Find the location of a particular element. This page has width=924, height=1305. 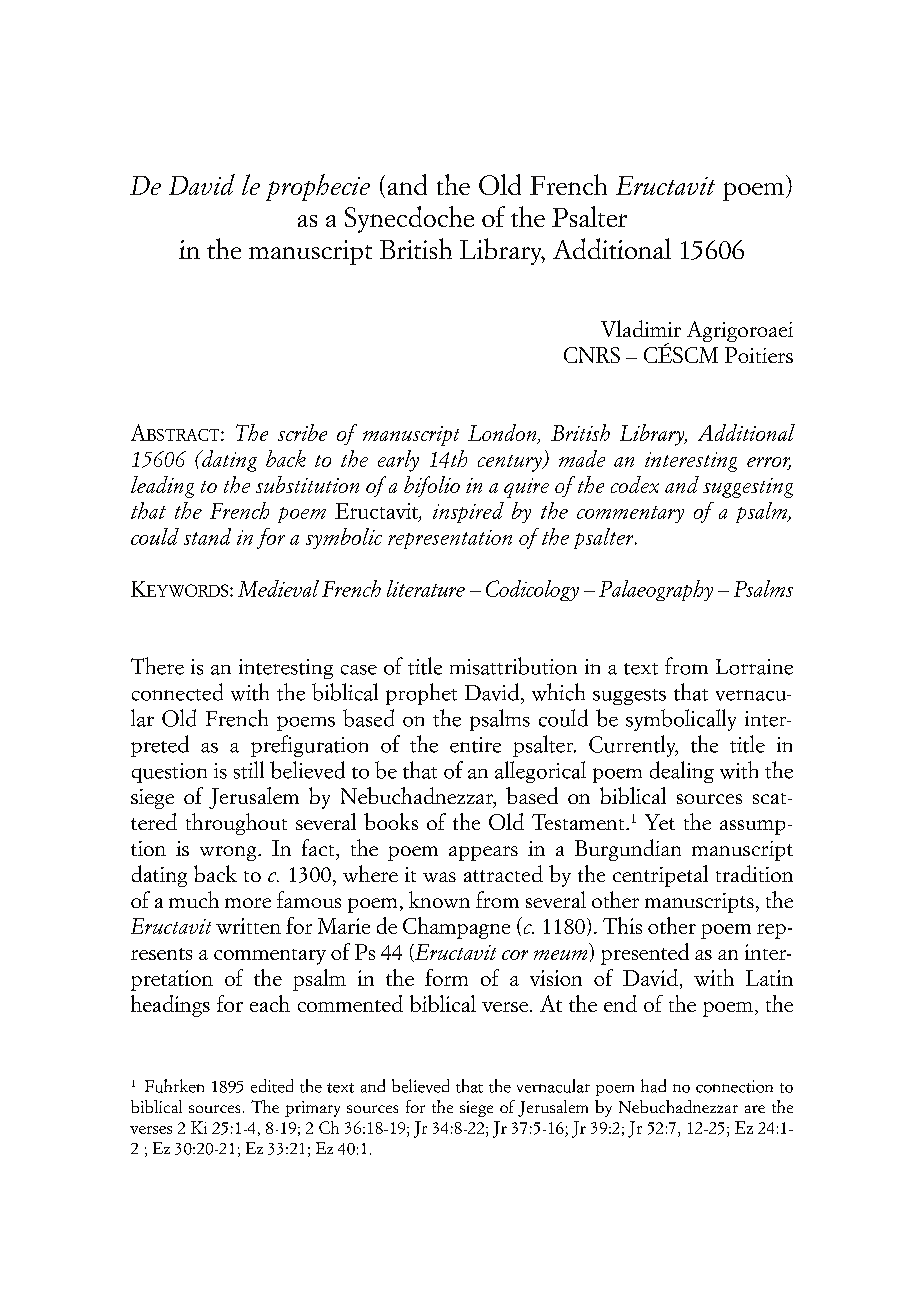

Synecdoche is located at coordinates (409, 219).
